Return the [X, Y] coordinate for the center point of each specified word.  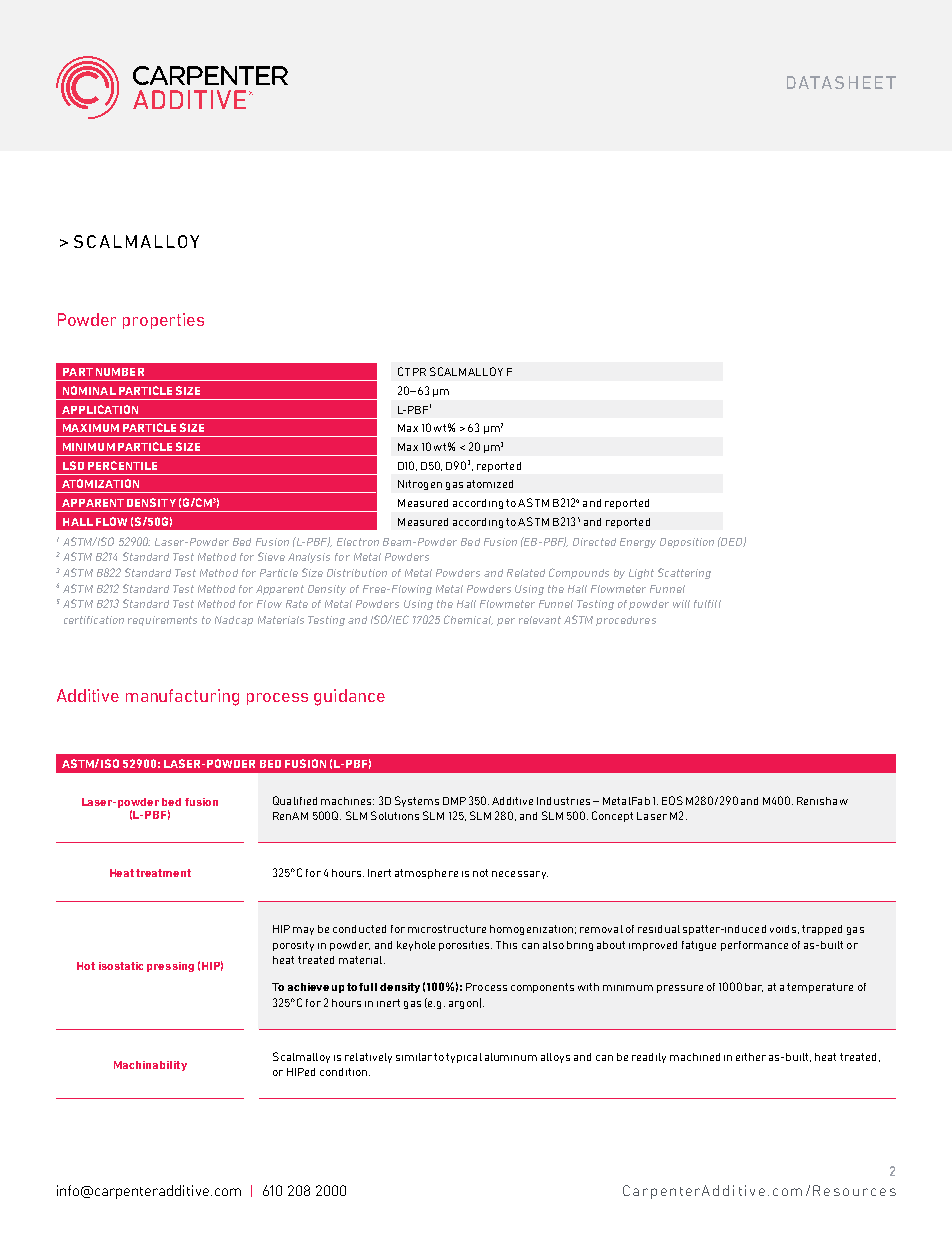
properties [163, 321]
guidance [349, 697]
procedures [626, 621]
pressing [170, 967]
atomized [490, 484]
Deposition [687, 543]
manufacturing [182, 697]
